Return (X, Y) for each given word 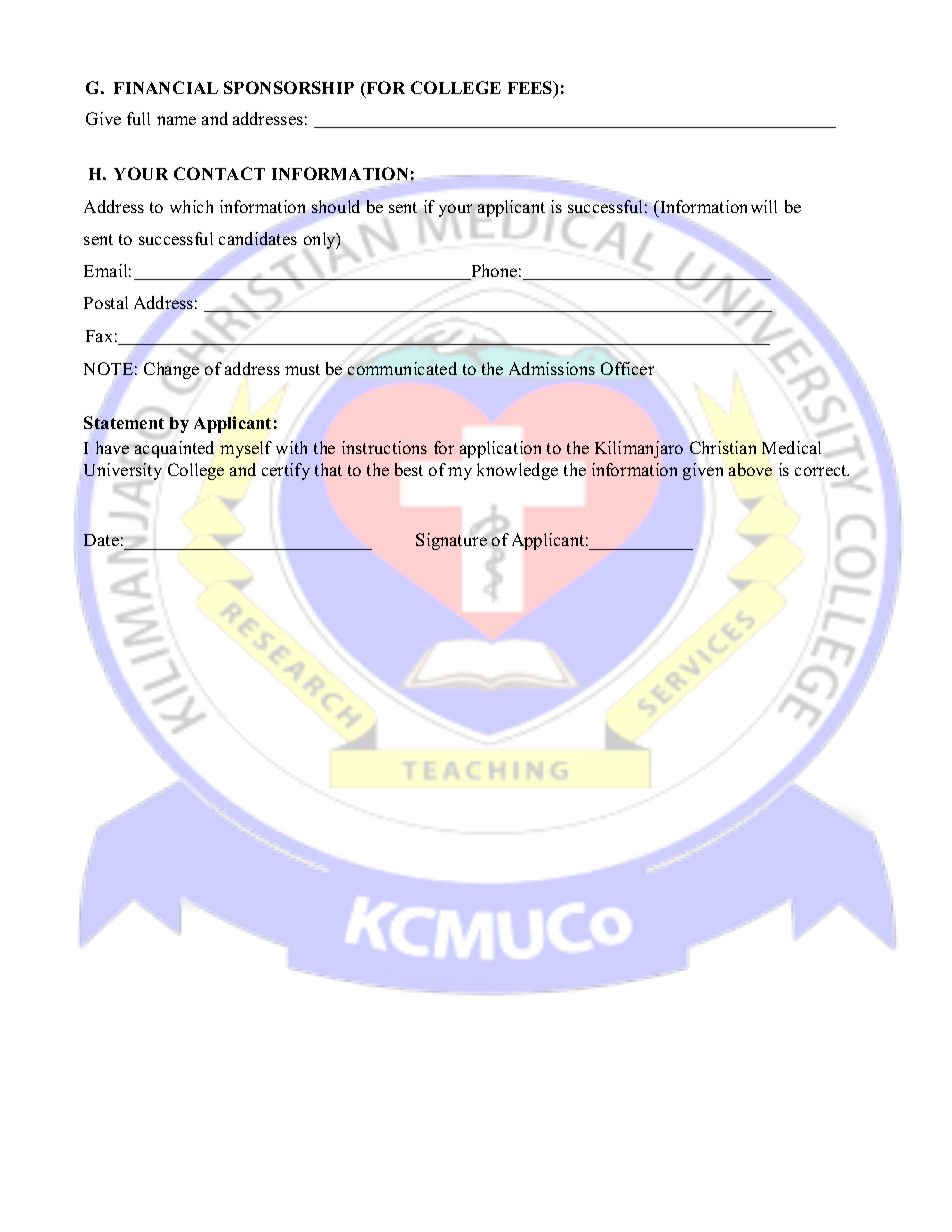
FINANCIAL (166, 87)
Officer (627, 368)
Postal (106, 302)
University (123, 471)
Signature (451, 541)
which (191, 206)
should (336, 206)
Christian (723, 447)
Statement (124, 422)
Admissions (552, 368)
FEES (531, 89)
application (500, 449)
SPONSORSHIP (289, 87)
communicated (402, 368)
